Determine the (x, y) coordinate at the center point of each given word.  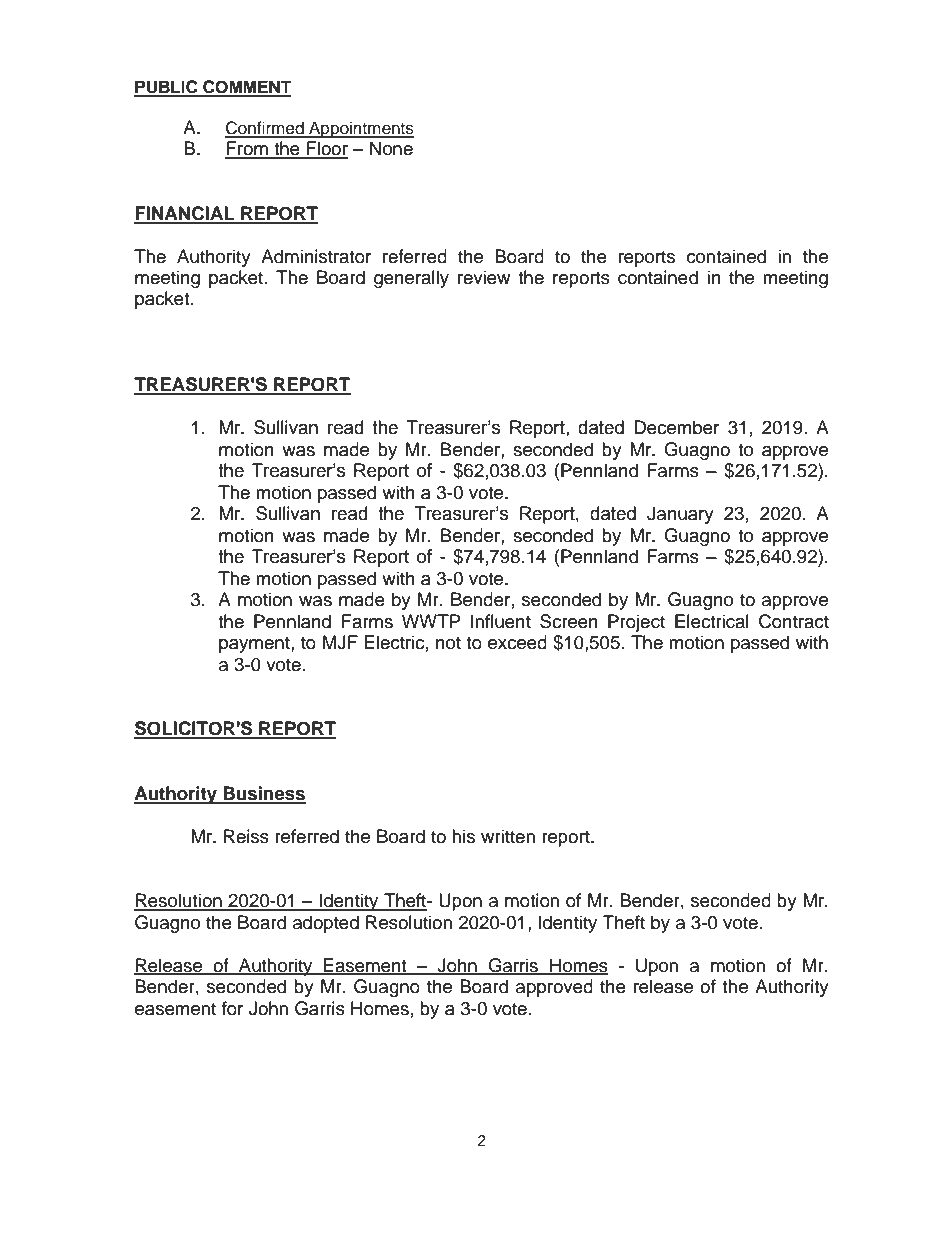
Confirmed (265, 129)
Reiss (246, 836)
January (680, 515)
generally (411, 279)
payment (255, 645)
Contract (794, 621)
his (463, 836)
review (484, 277)
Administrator (316, 256)
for (232, 1008)
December (676, 427)
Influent (501, 621)
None (391, 148)
